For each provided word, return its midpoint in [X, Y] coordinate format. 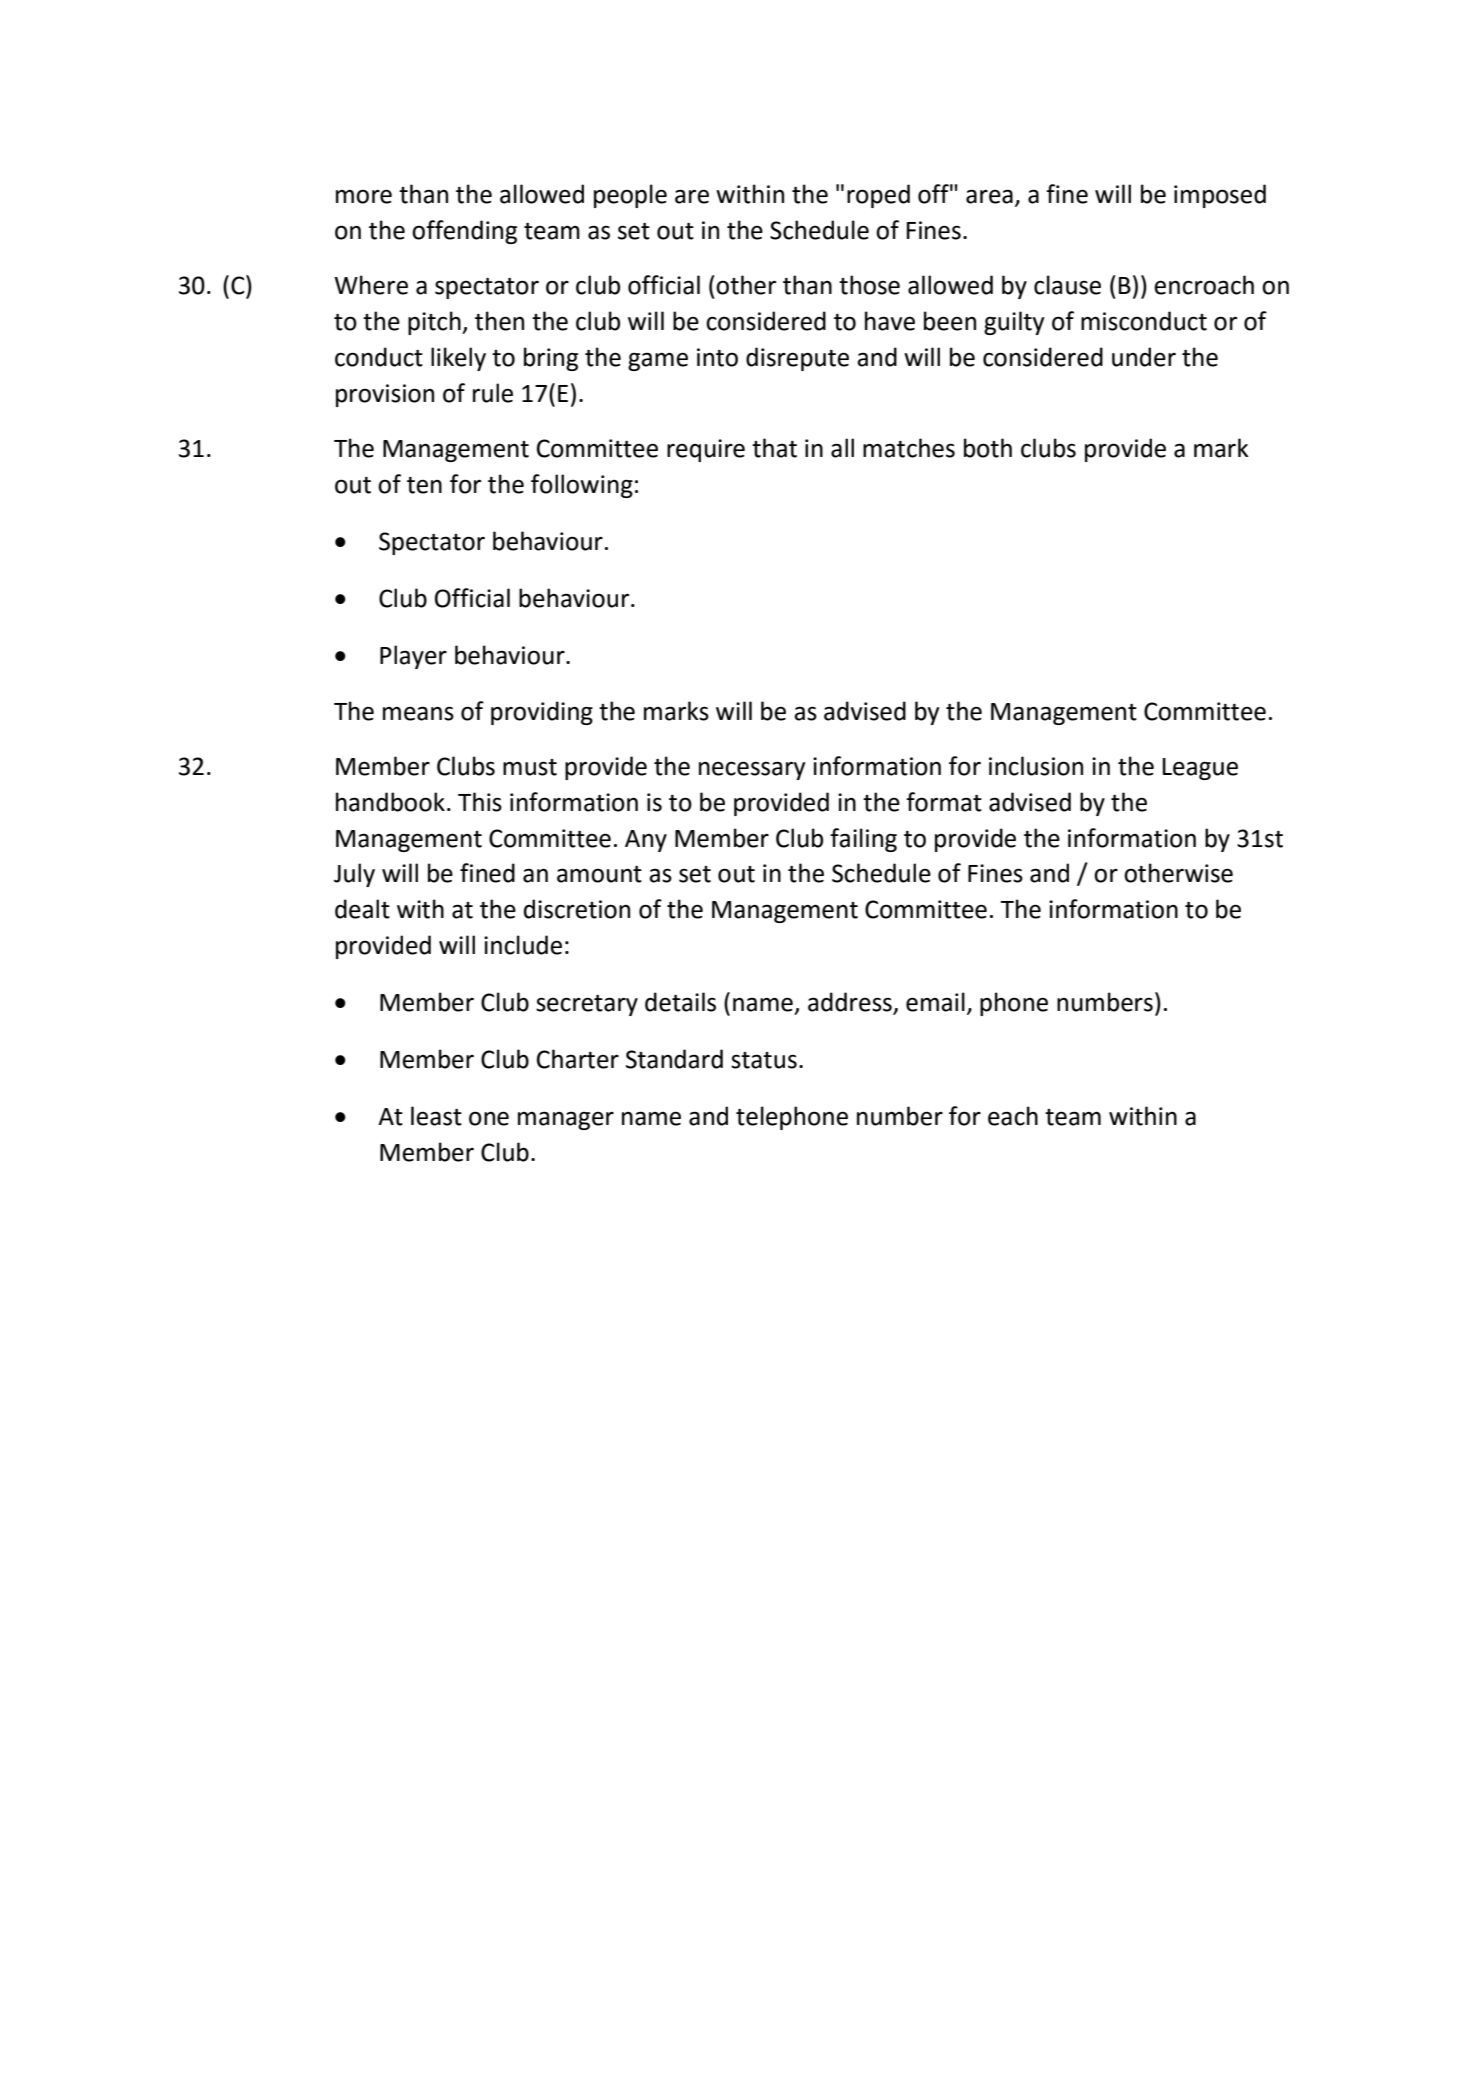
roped [878, 196]
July [354, 875]
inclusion [1036, 766]
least [436, 1116]
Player [413, 657]
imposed [1220, 196]
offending [464, 232]
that [774, 448]
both [988, 448]
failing [863, 840]
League [1200, 769]
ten [424, 485]
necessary [752, 770]
